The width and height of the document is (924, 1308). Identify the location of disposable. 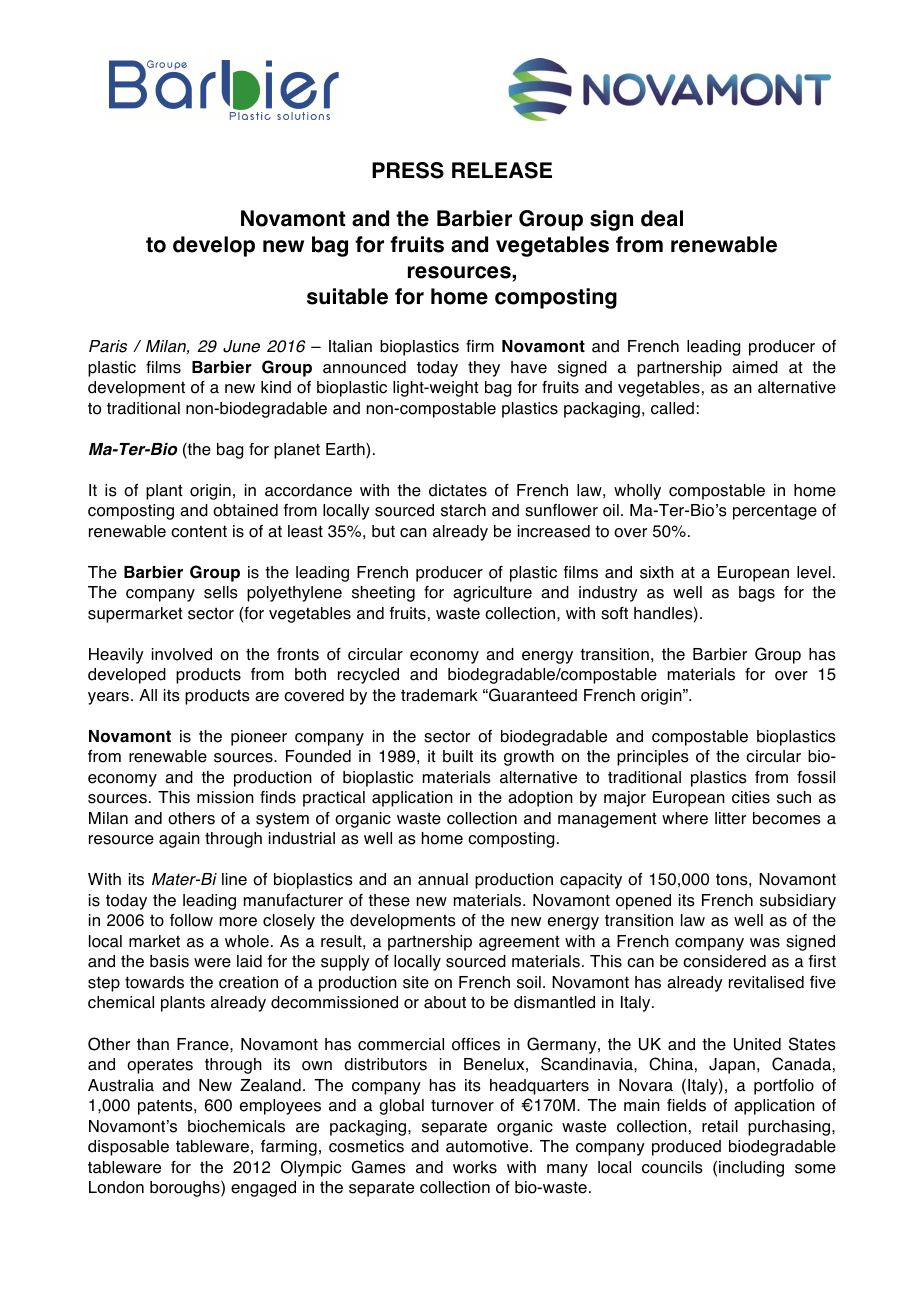
(128, 1148).
